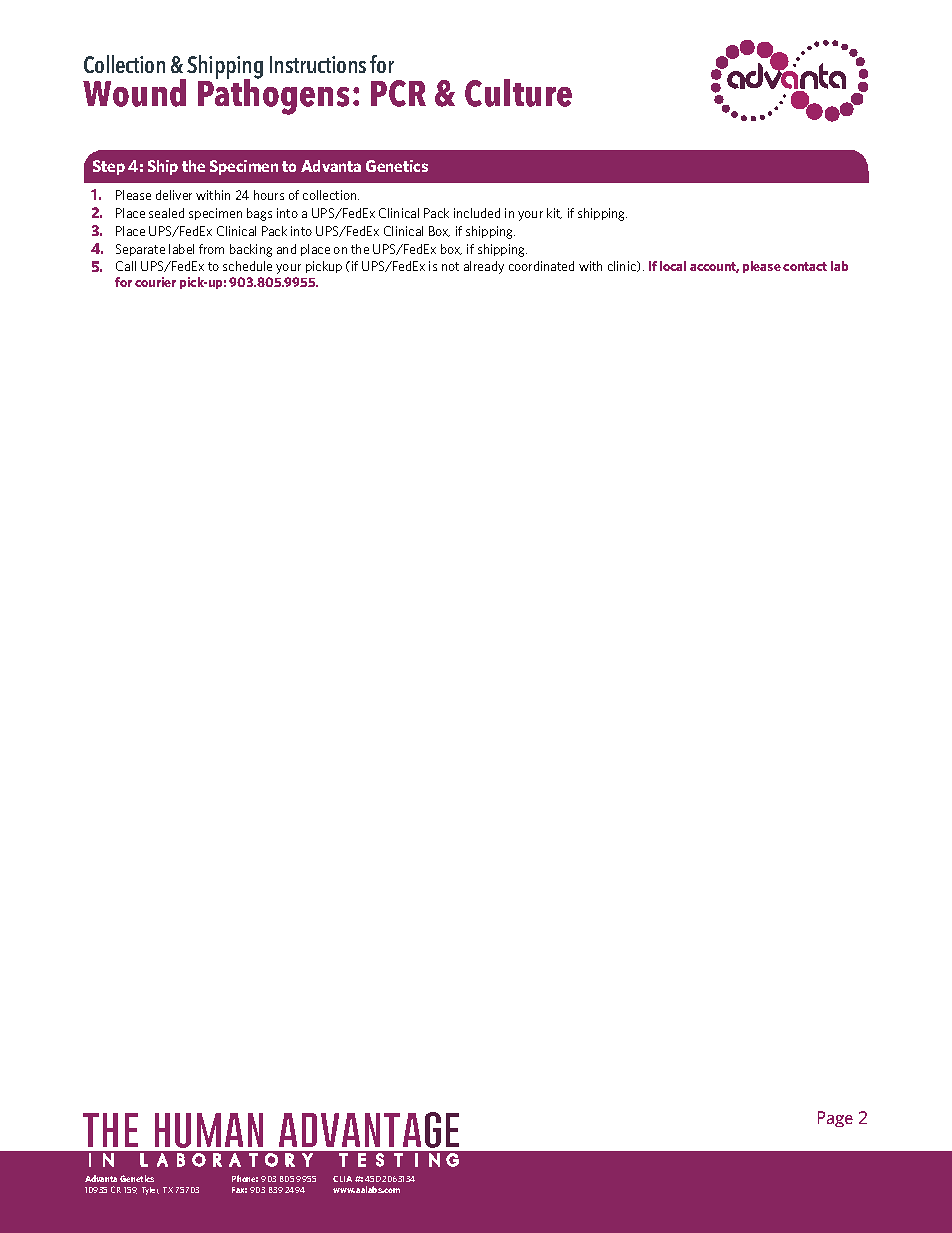  What do you see at coordinates (518, 93) in the screenshot?
I see `Culture` at bounding box center [518, 93].
